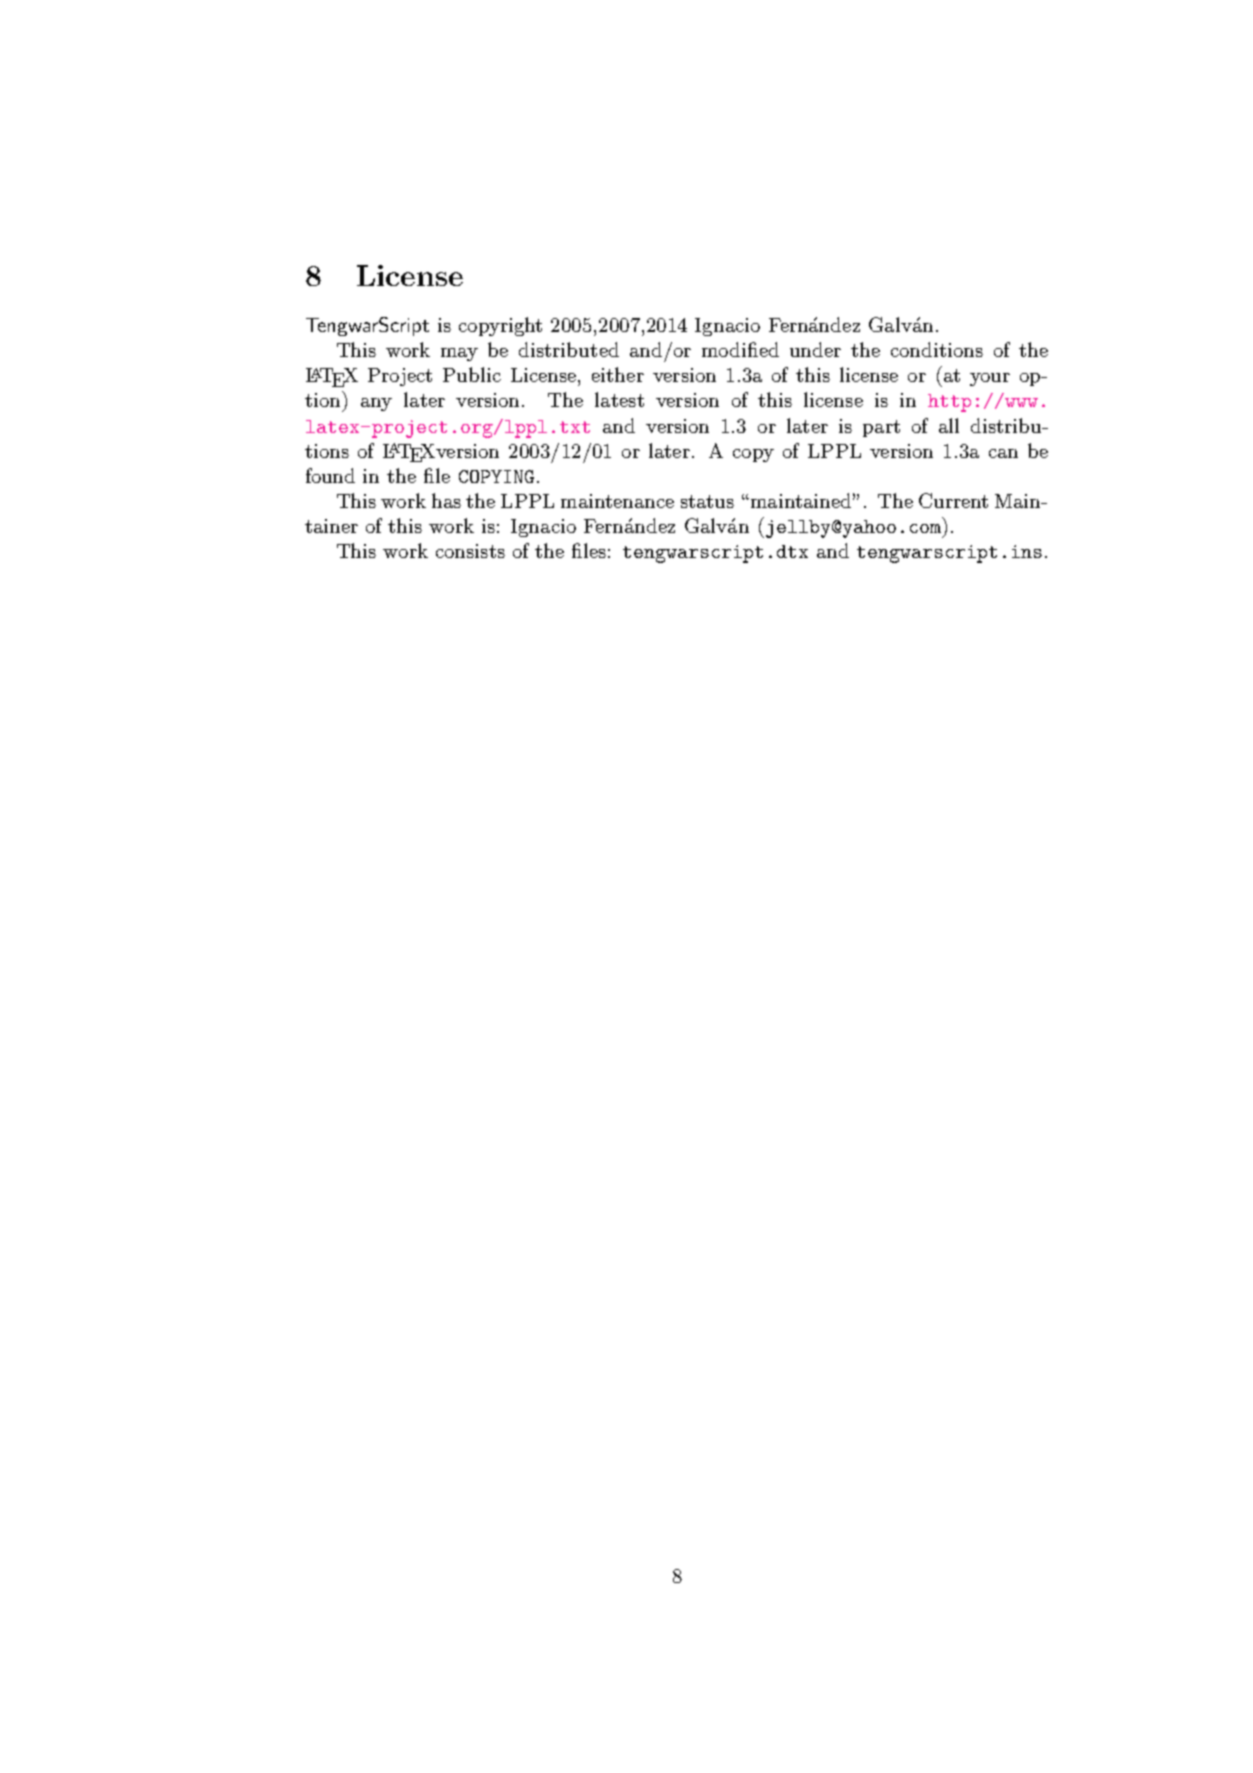 The image size is (1253, 1773). I want to click on modified, so click(740, 349).
